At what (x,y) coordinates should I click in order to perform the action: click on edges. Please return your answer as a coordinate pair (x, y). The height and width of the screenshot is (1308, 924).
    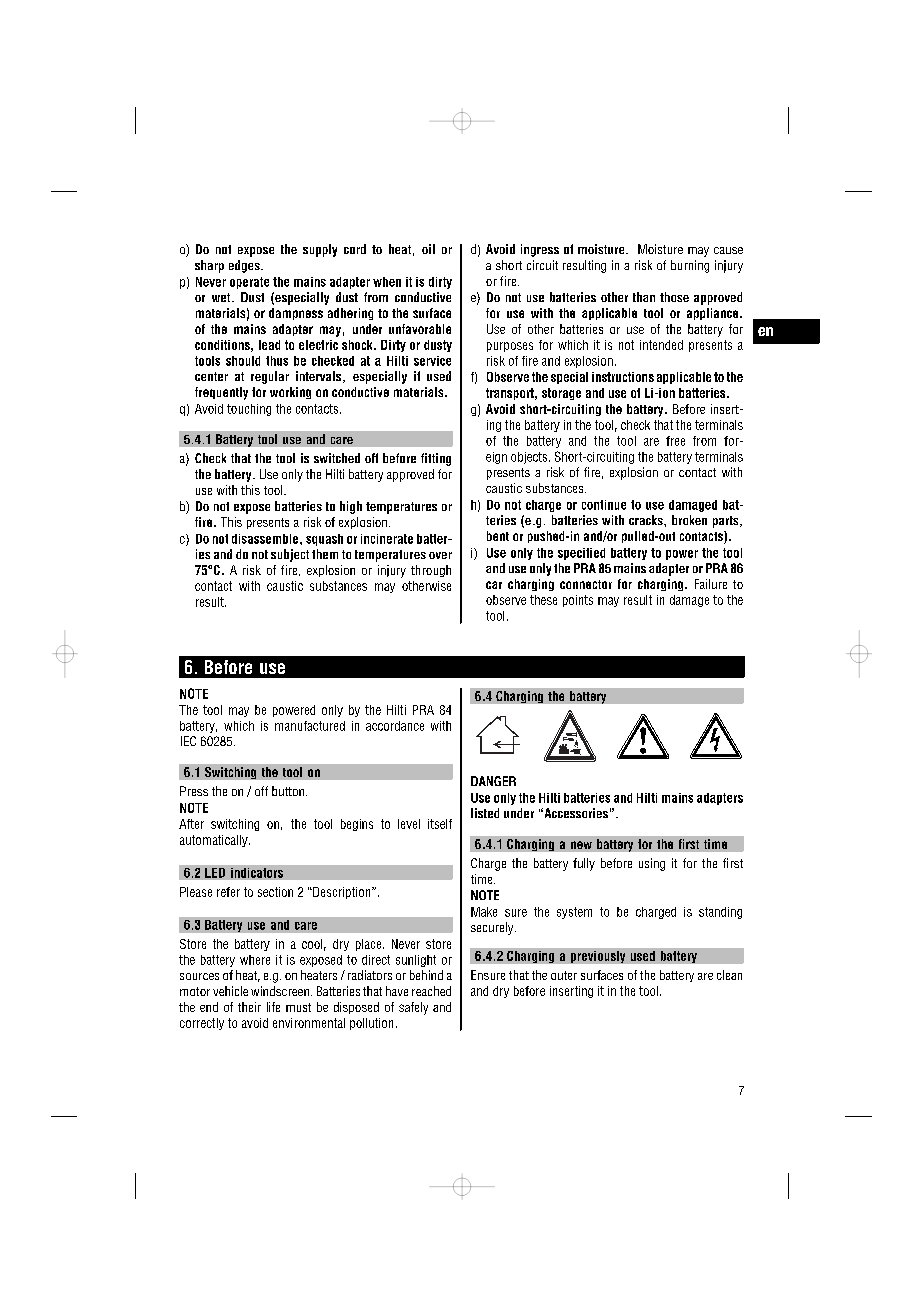
    Looking at the image, I should click on (245, 266).
